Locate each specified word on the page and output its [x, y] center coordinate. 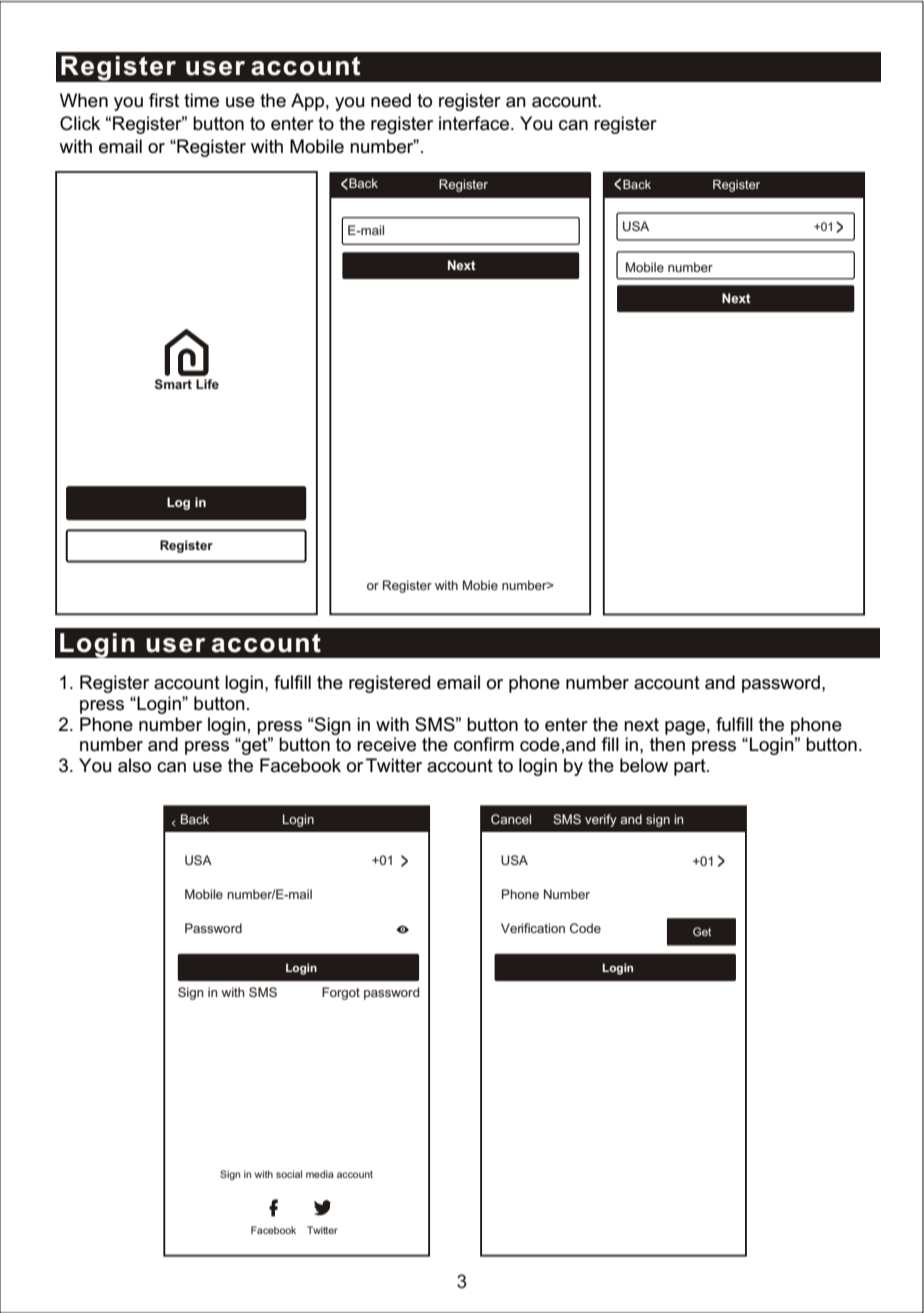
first [164, 100]
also [134, 765]
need [391, 100]
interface [475, 123]
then [667, 744]
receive [386, 744]
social [289, 1174]
